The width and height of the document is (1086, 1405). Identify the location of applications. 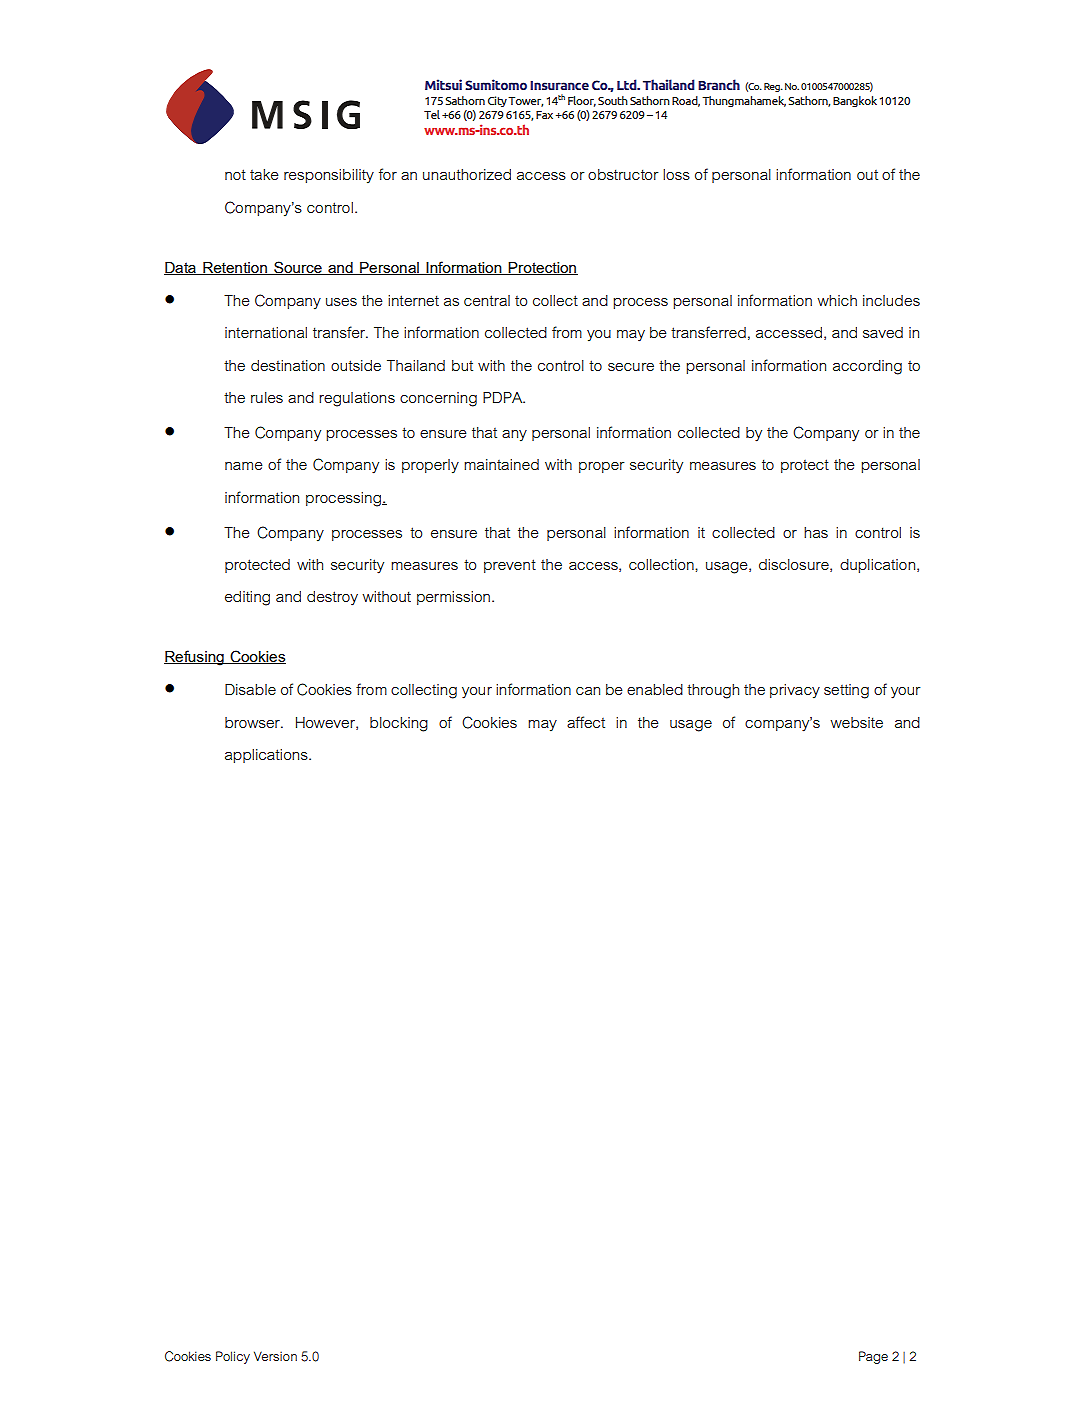
(267, 756).
